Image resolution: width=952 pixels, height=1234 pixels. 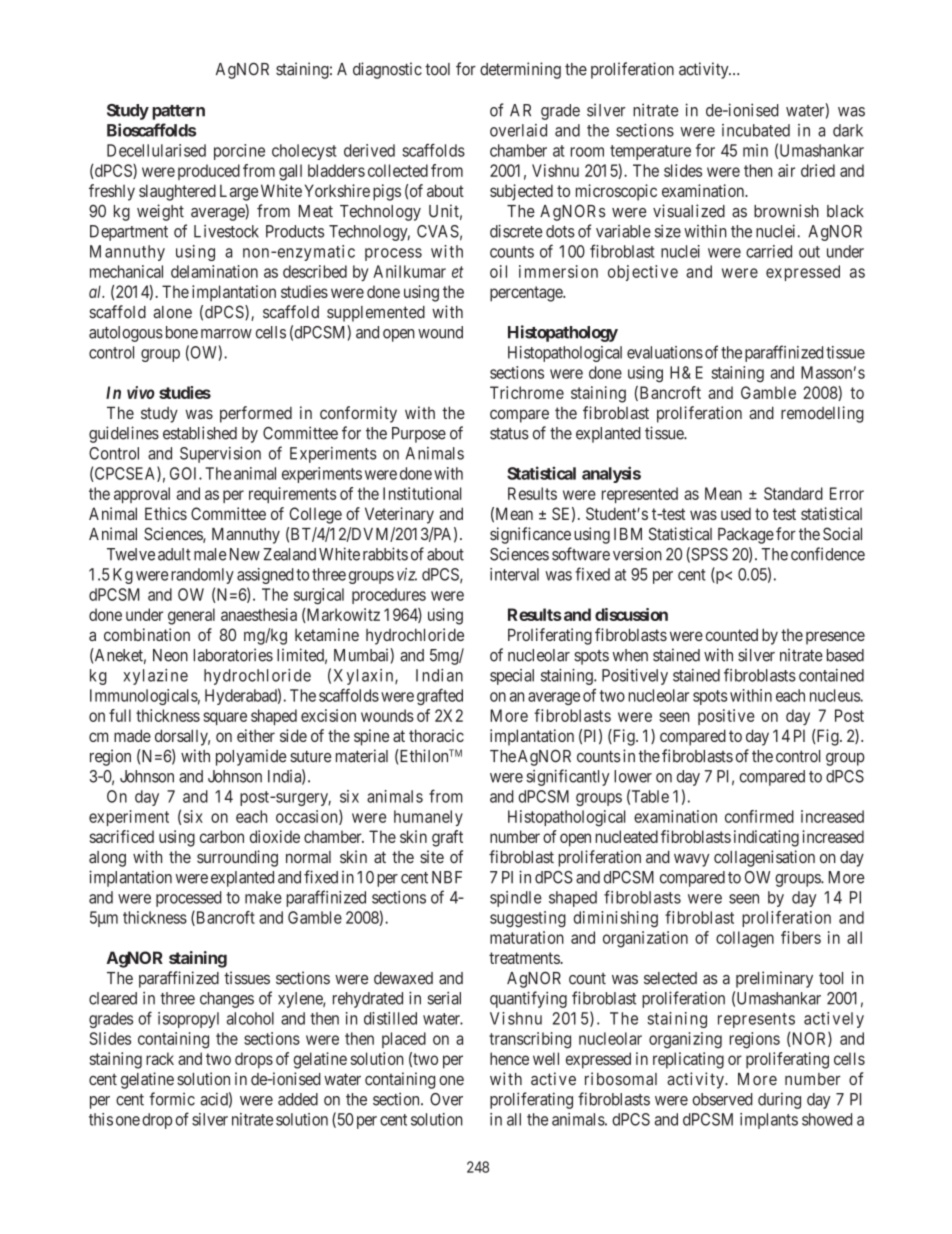 I want to click on confirmed, so click(x=759, y=816).
